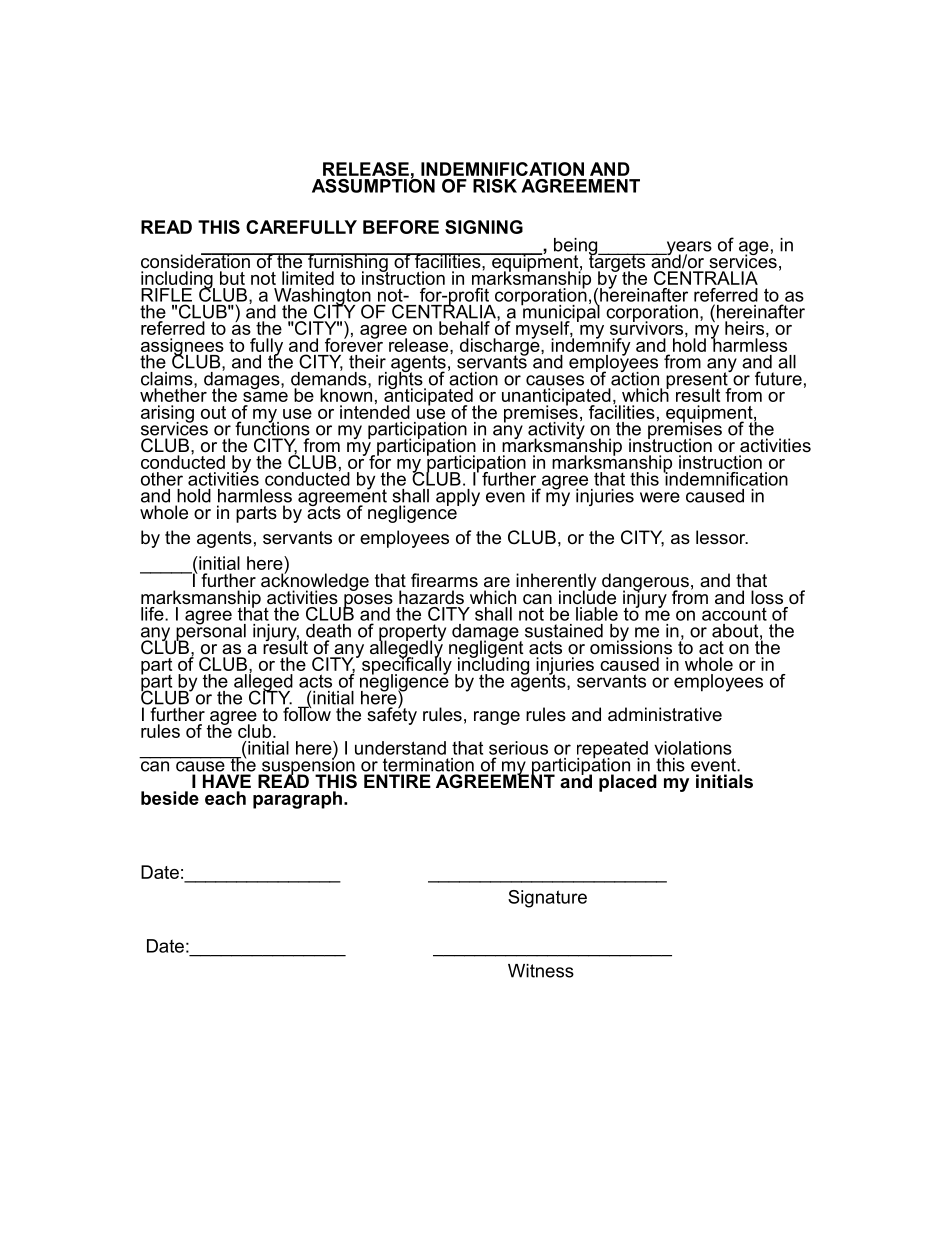  What do you see at coordinates (196, 261) in the document?
I see `consideration` at bounding box center [196, 261].
